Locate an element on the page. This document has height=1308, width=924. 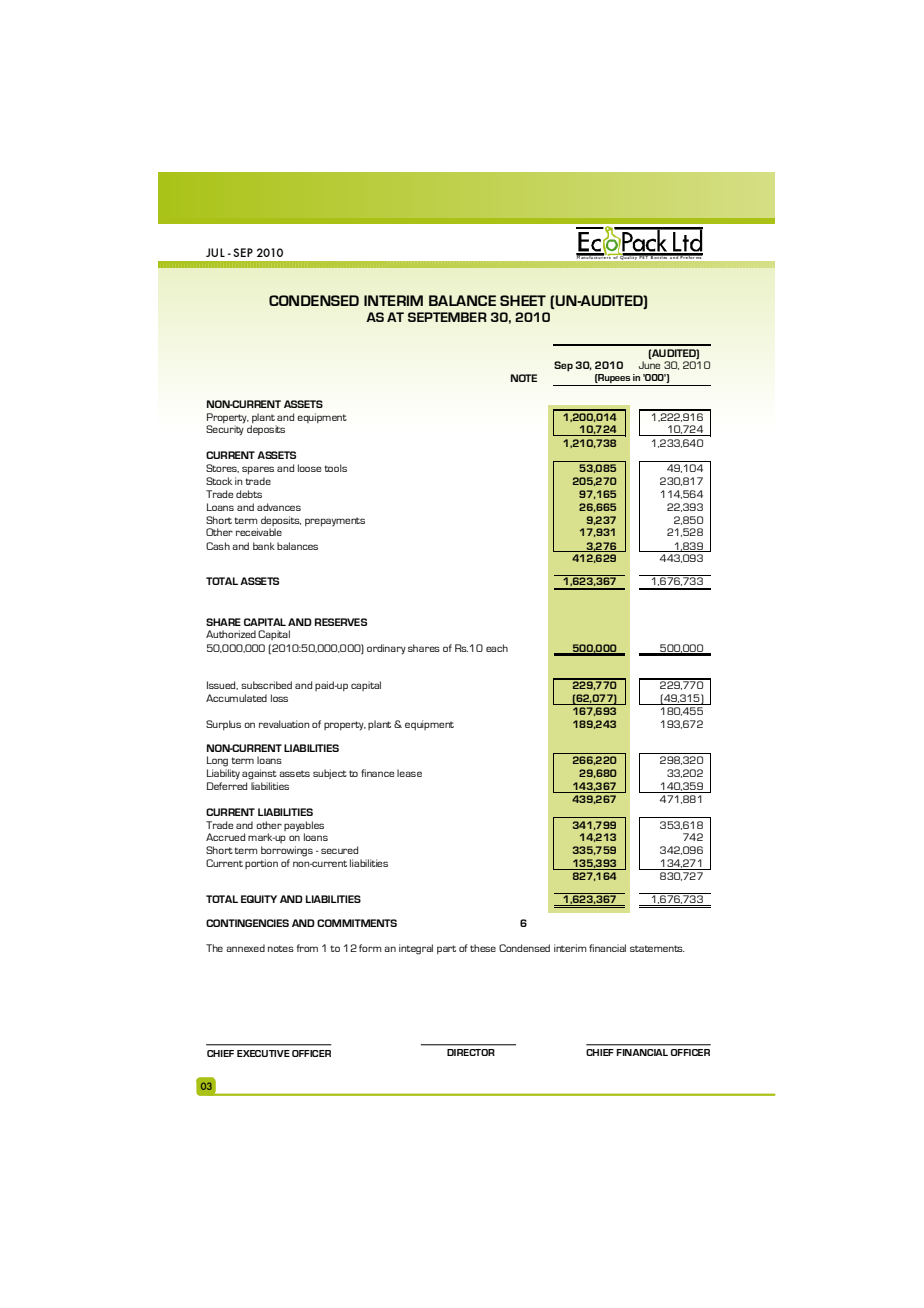
SEPTEMBER is located at coordinates (447, 317).
